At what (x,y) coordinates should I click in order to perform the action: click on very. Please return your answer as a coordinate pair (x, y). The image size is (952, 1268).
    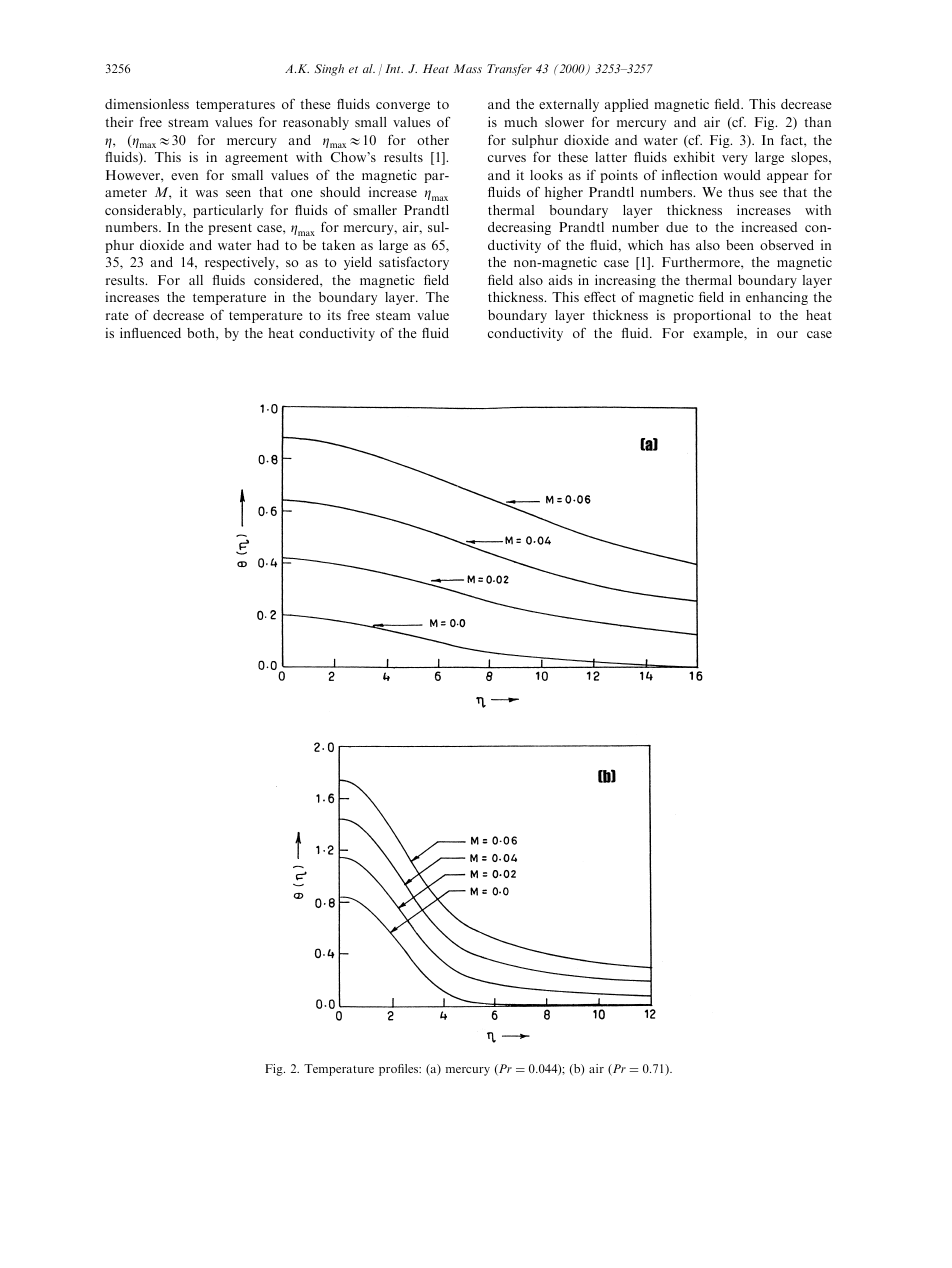
    Looking at the image, I should click on (735, 160).
